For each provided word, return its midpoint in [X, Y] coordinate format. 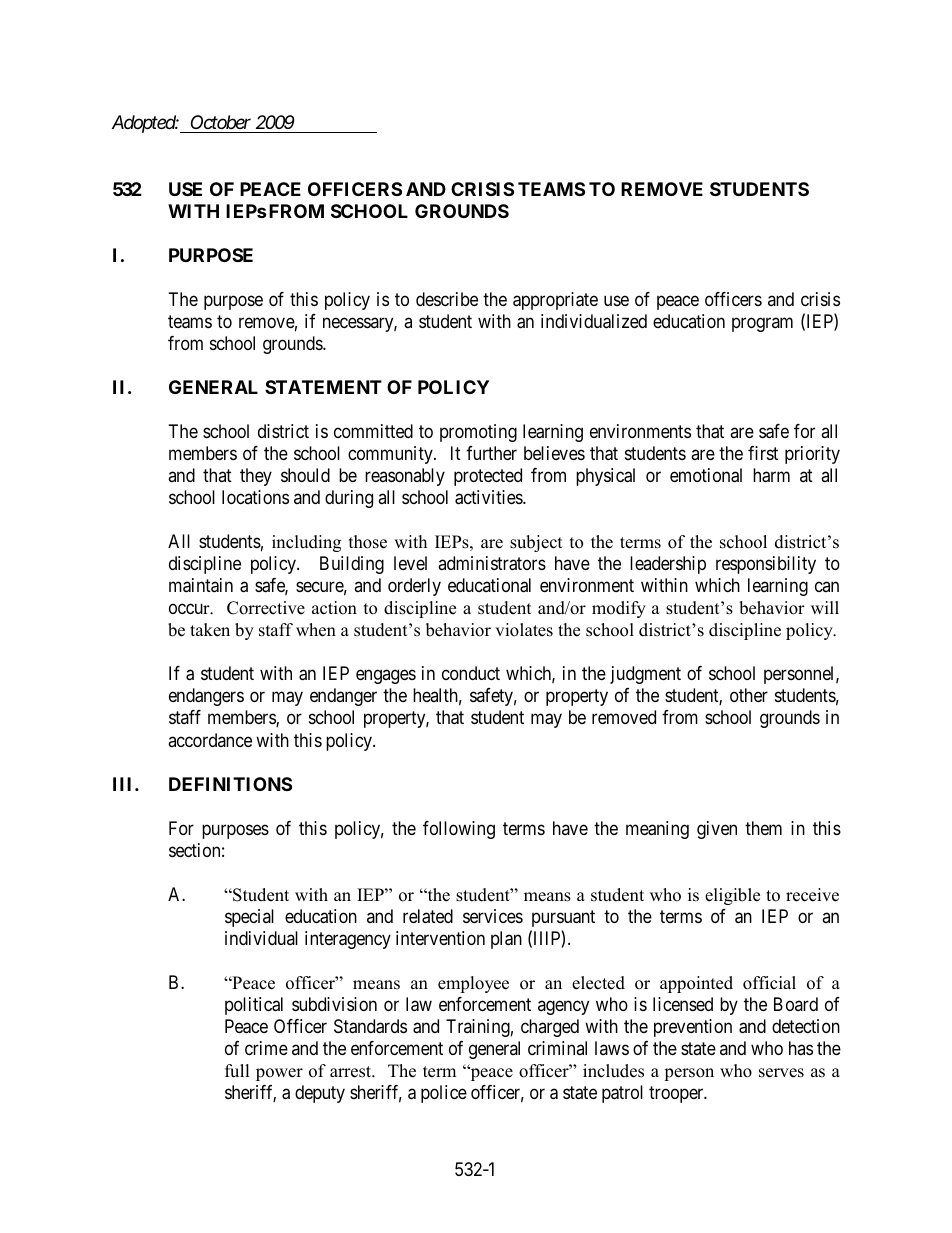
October [221, 122]
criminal [557, 1048]
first [763, 453]
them [763, 828]
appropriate [555, 301]
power [279, 1074]
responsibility [766, 565]
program [762, 324]
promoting [478, 433]
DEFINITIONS [230, 784]
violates [524, 630]
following [459, 830]
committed [373, 431]
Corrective [266, 608]
